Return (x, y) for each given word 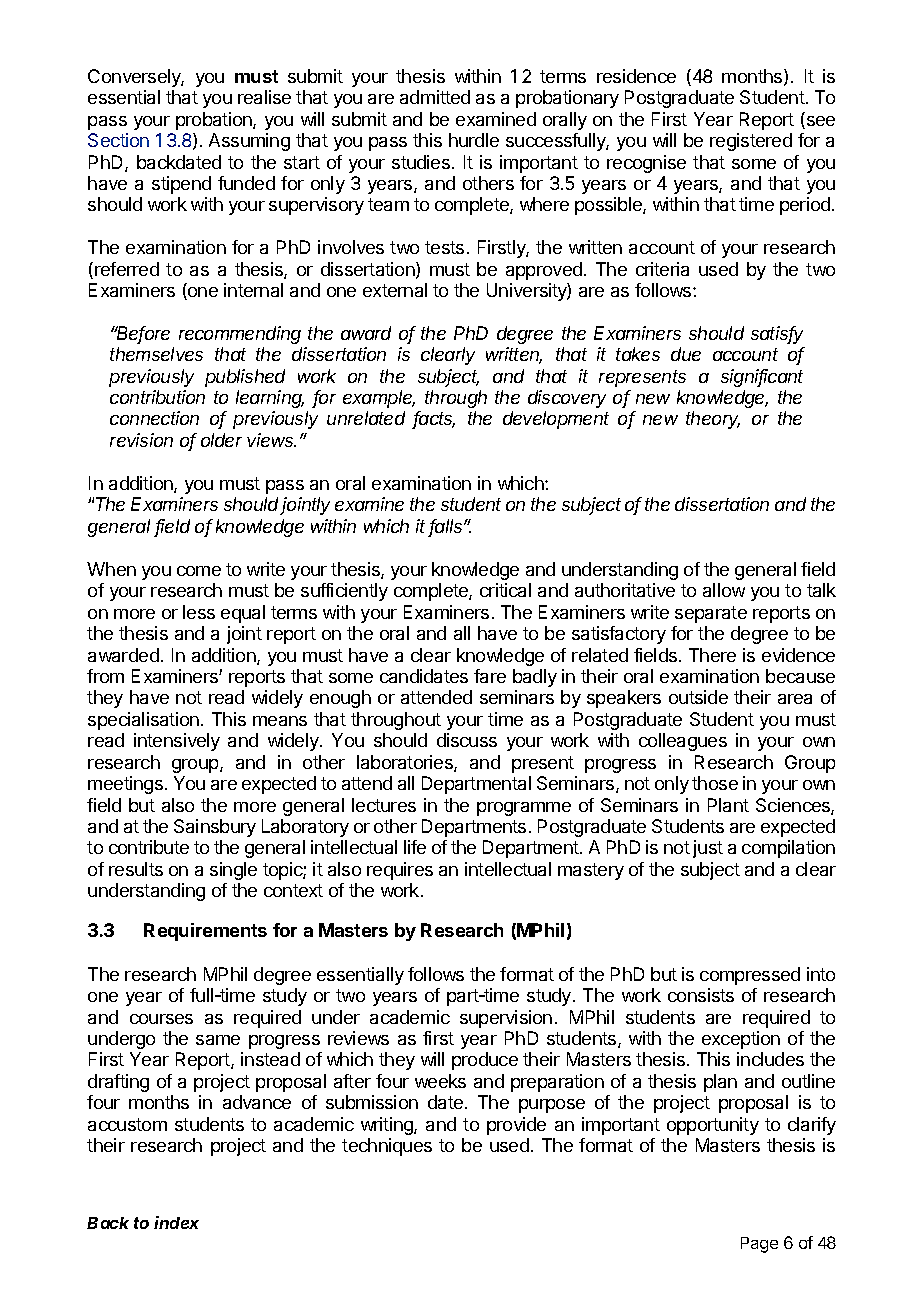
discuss (467, 740)
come (199, 571)
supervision (506, 1019)
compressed (750, 976)
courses (161, 1019)
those (715, 783)
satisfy (777, 335)
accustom (127, 1124)
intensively (177, 742)
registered (751, 142)
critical (505, 590)
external (395, 290)
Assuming (249, 142)
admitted (435, 97)
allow (724, 590)
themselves (156, 354)
